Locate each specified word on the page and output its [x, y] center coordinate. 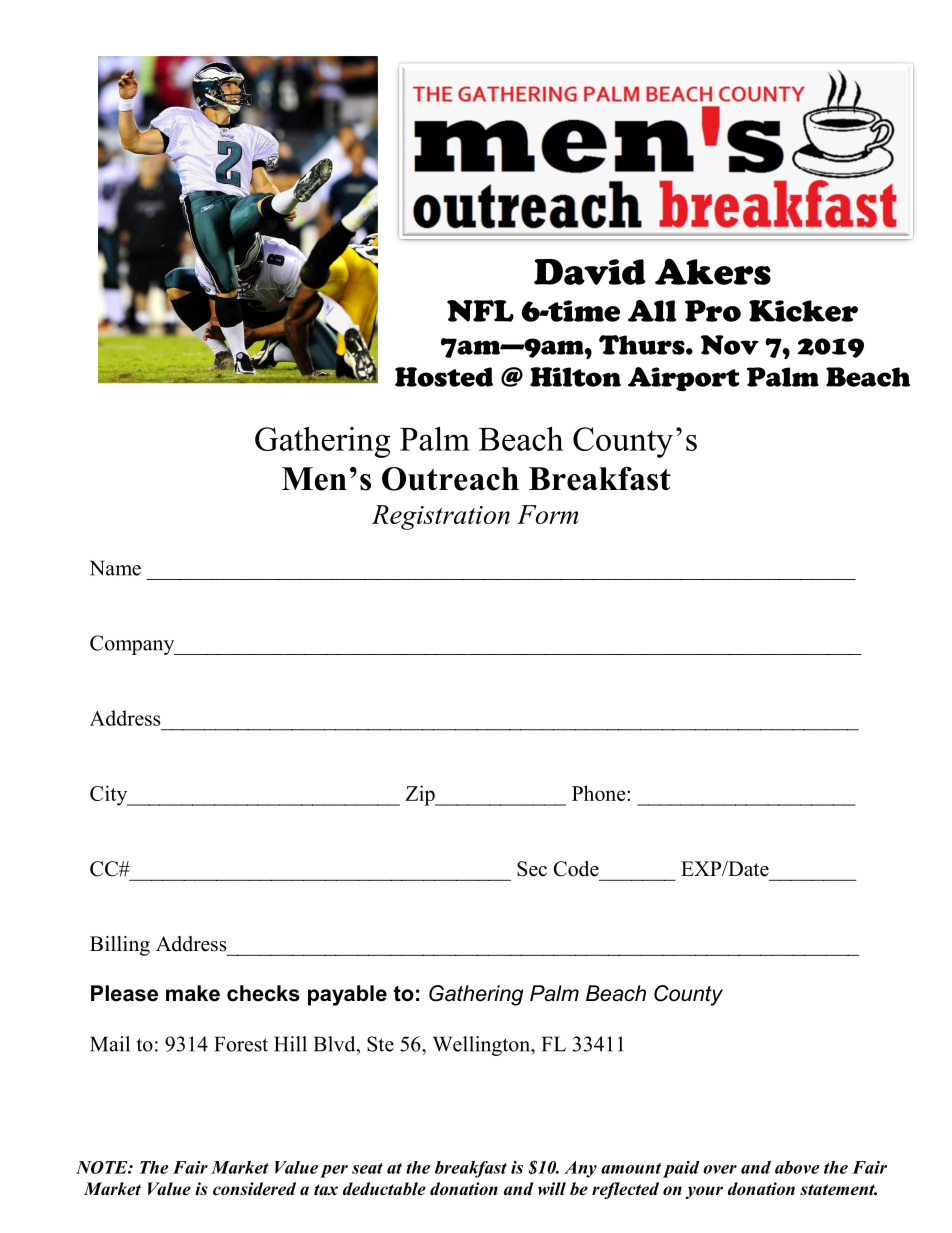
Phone [600, 793]
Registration [441, 517]
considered [254, 1189]
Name [115, 568]
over [720, 1169]
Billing [120, 946]
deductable [384, 1189]
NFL [480, 311]
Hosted [444, 377]
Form [547, 514]
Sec [532, 869]
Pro [713, 311]
